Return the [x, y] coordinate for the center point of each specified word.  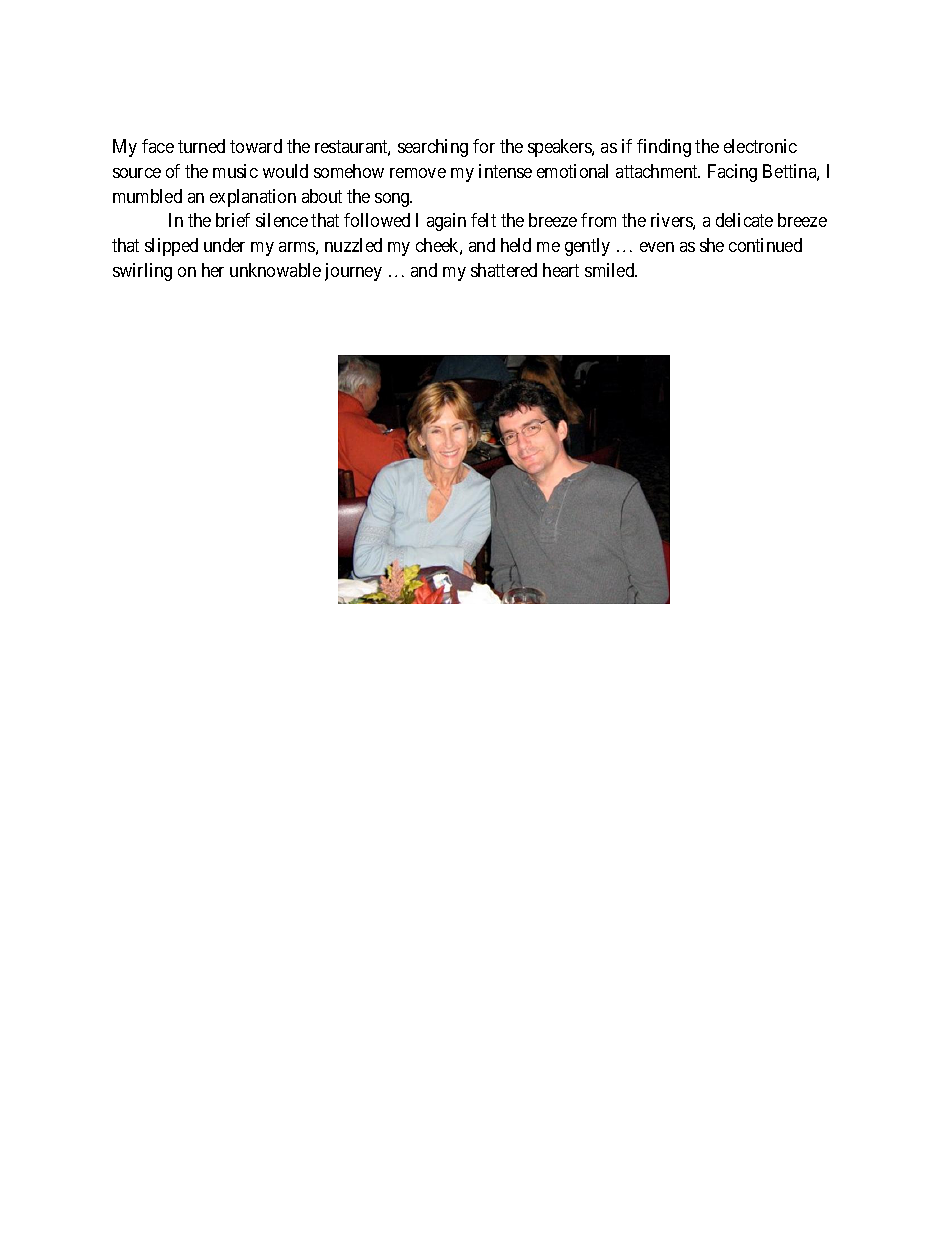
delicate [744, 220]
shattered [504, 270]
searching [433, 148]
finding [664, 148]
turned [201, 146]
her [213, 270]
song [393, 200]
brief [233, 220]
